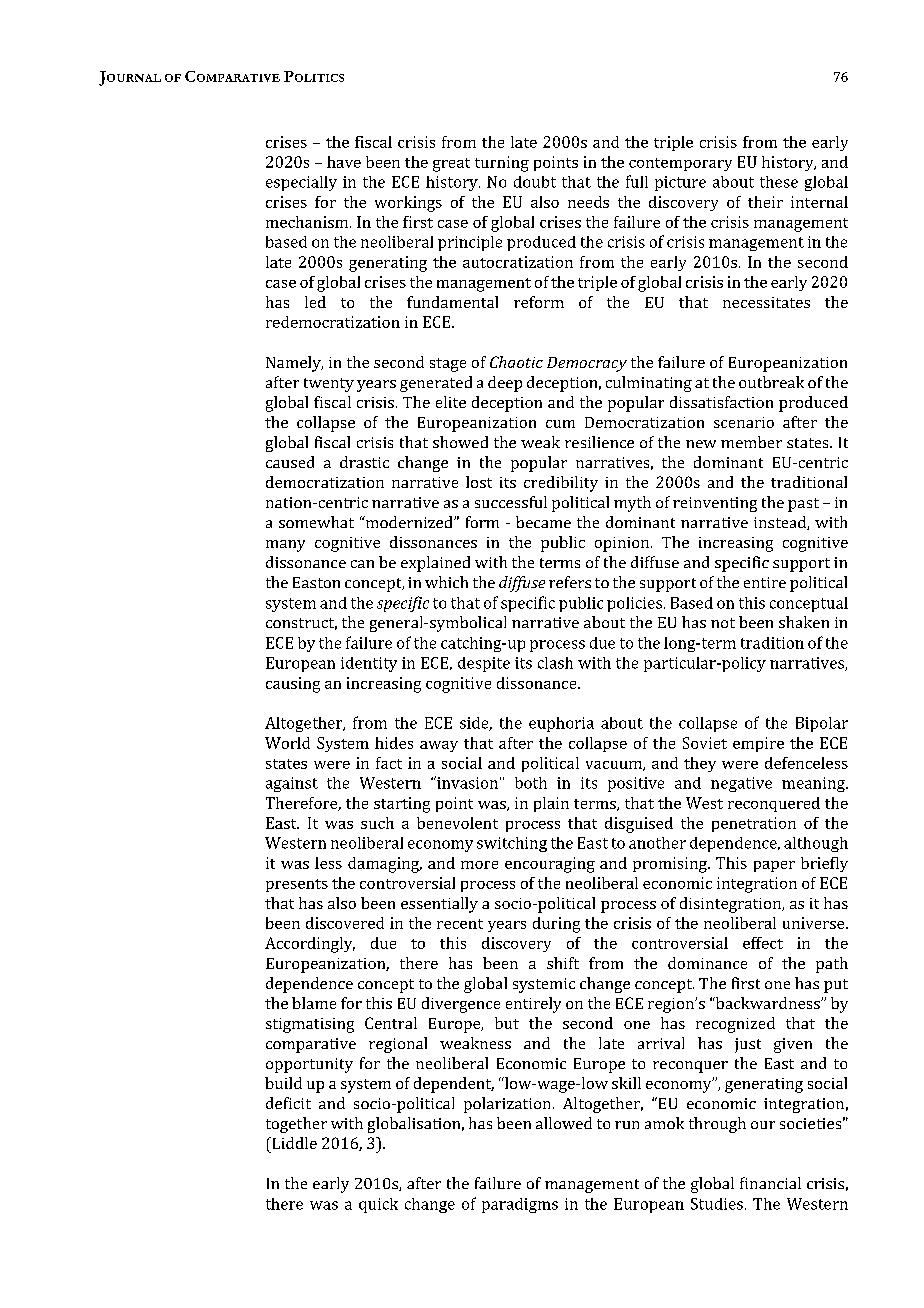 This screenshot has height=1308, width=924. I want to click on doubt, so click(535, 182).
